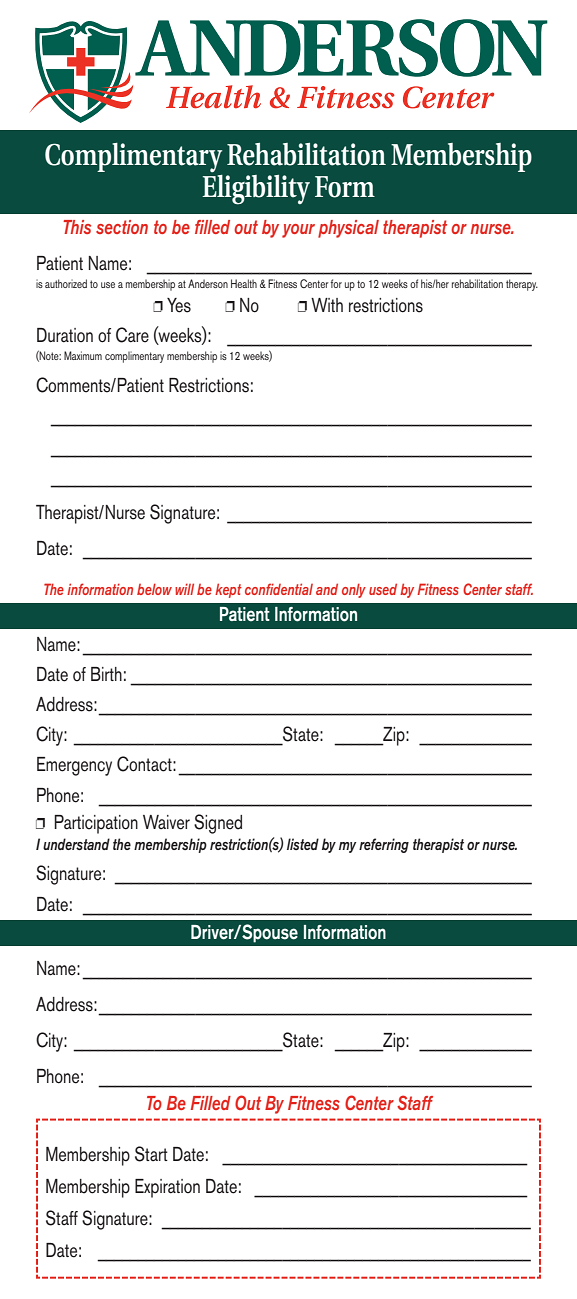 The image size is (577, 1299). Describe the element at coordinates (96, 824) in the screenshot. I see `Participation` at that location.
